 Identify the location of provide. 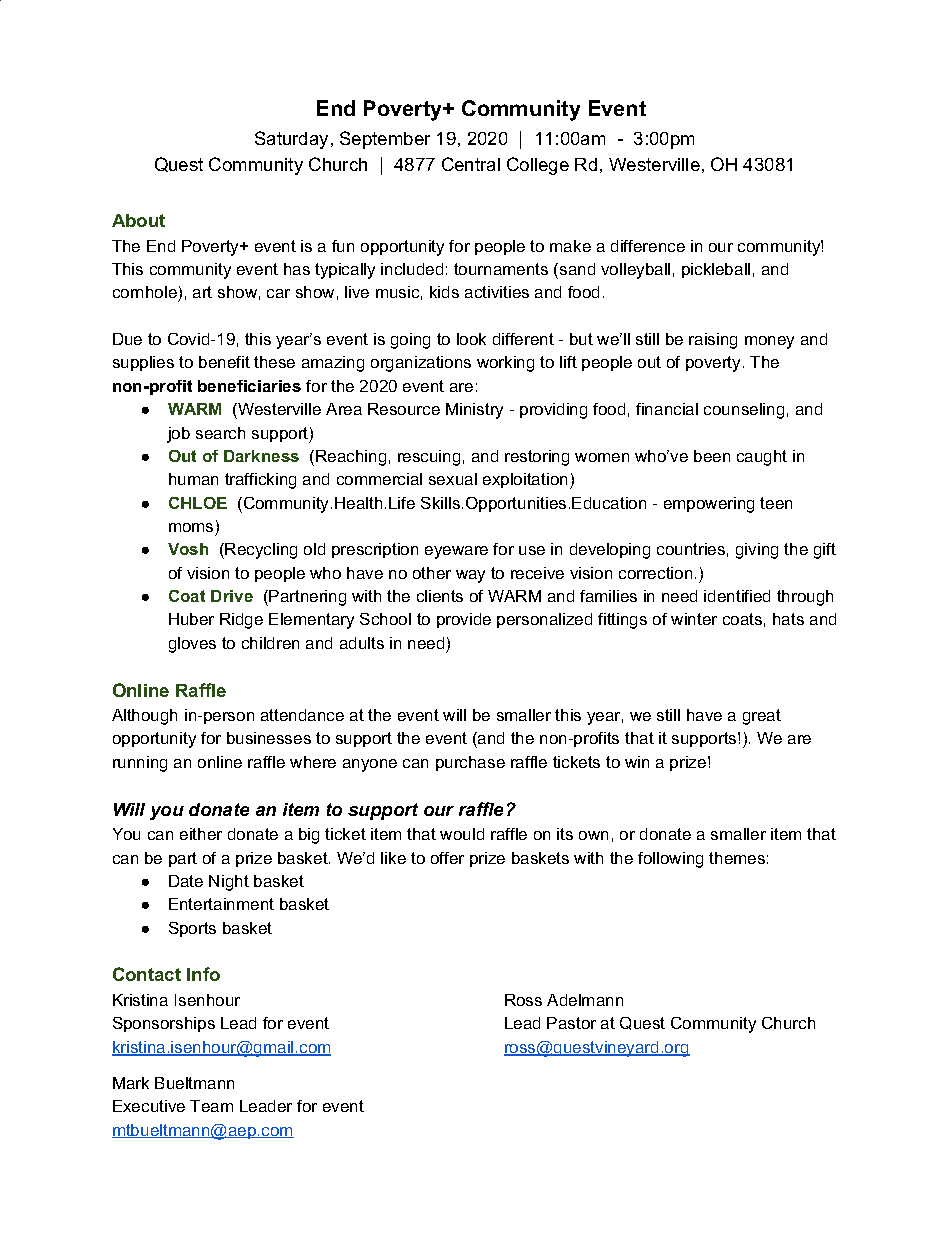
(464, 620).
